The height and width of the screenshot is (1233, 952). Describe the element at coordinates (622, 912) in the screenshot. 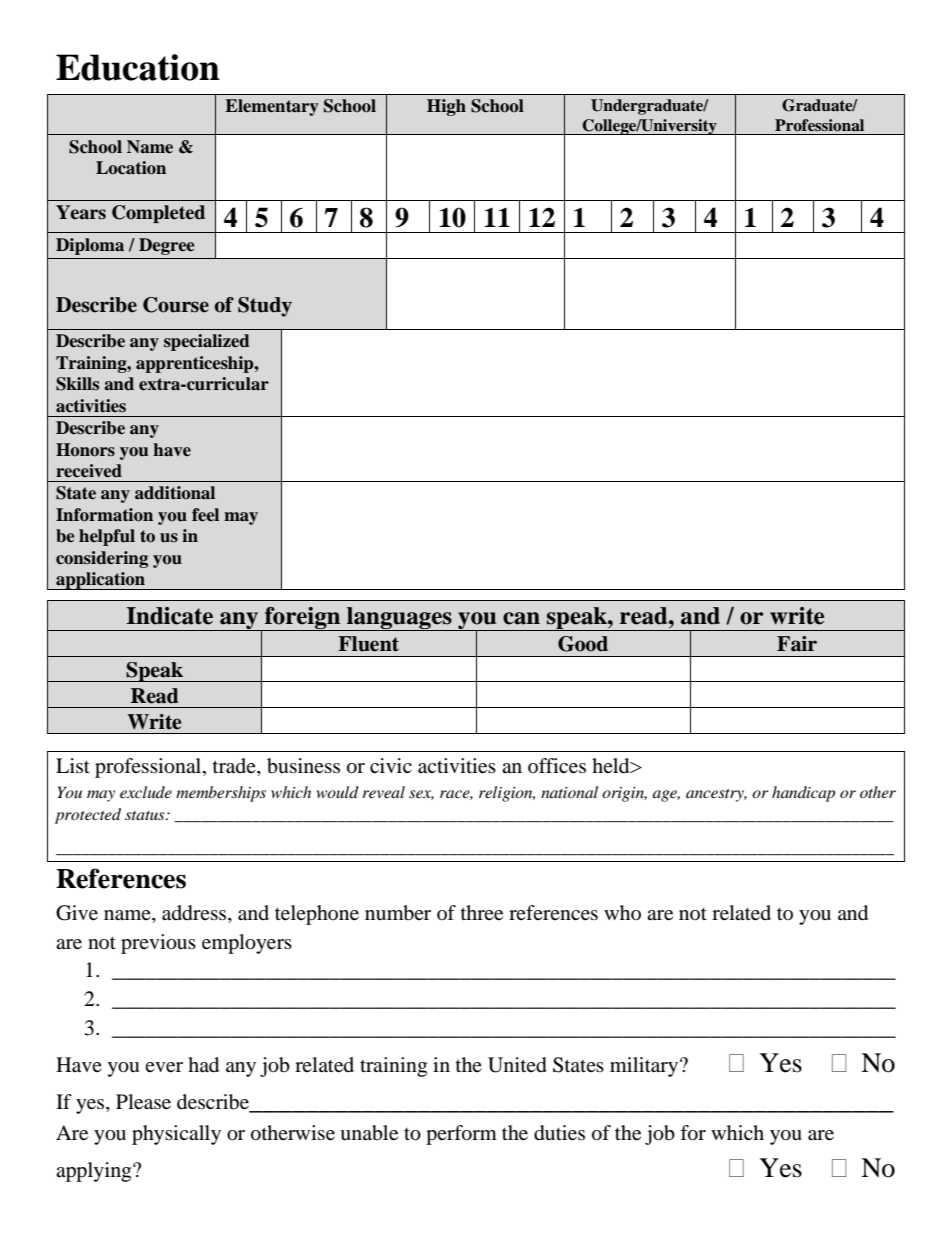

I see `who` at that location.
